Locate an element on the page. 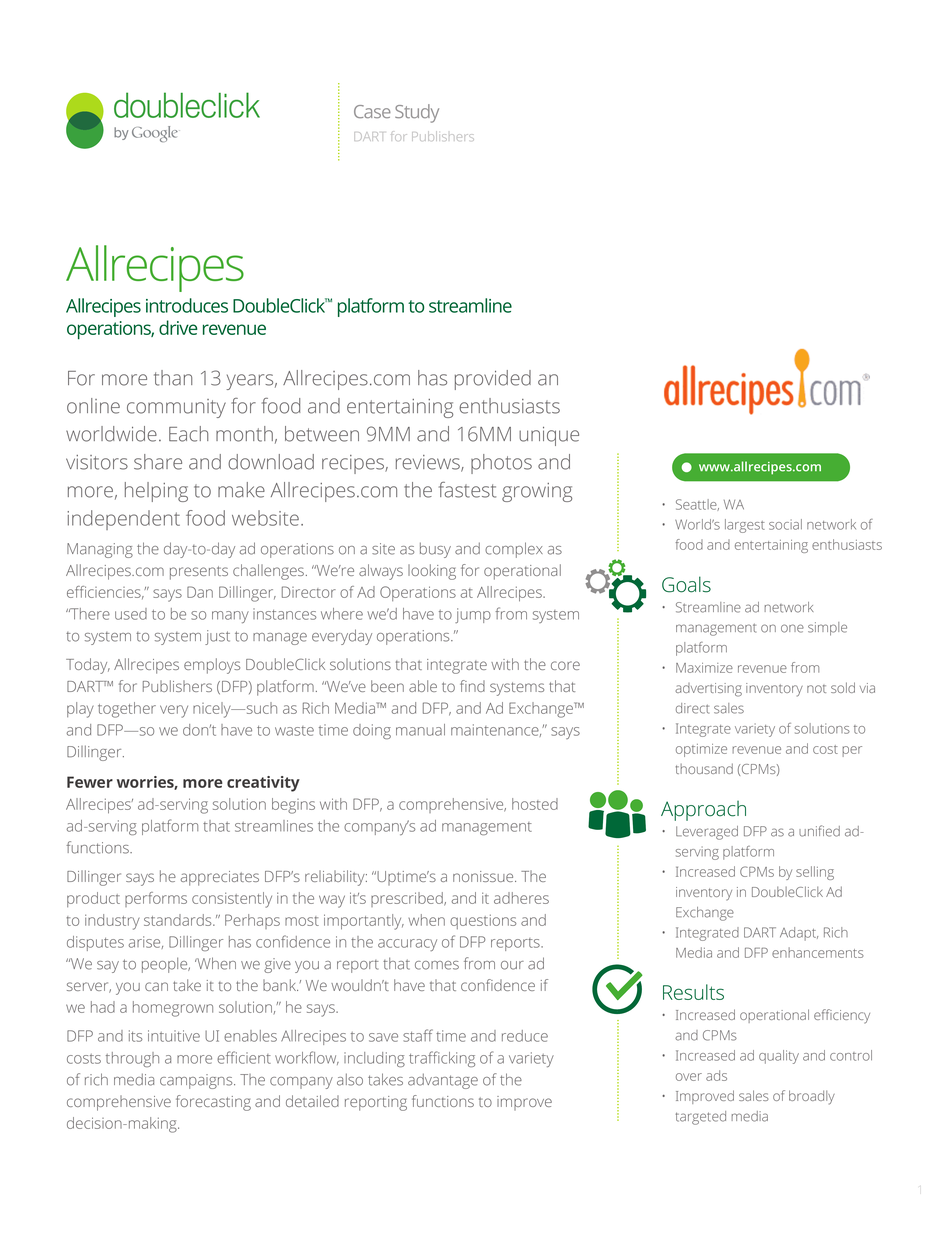  one is located at coordinates (792, 628).
